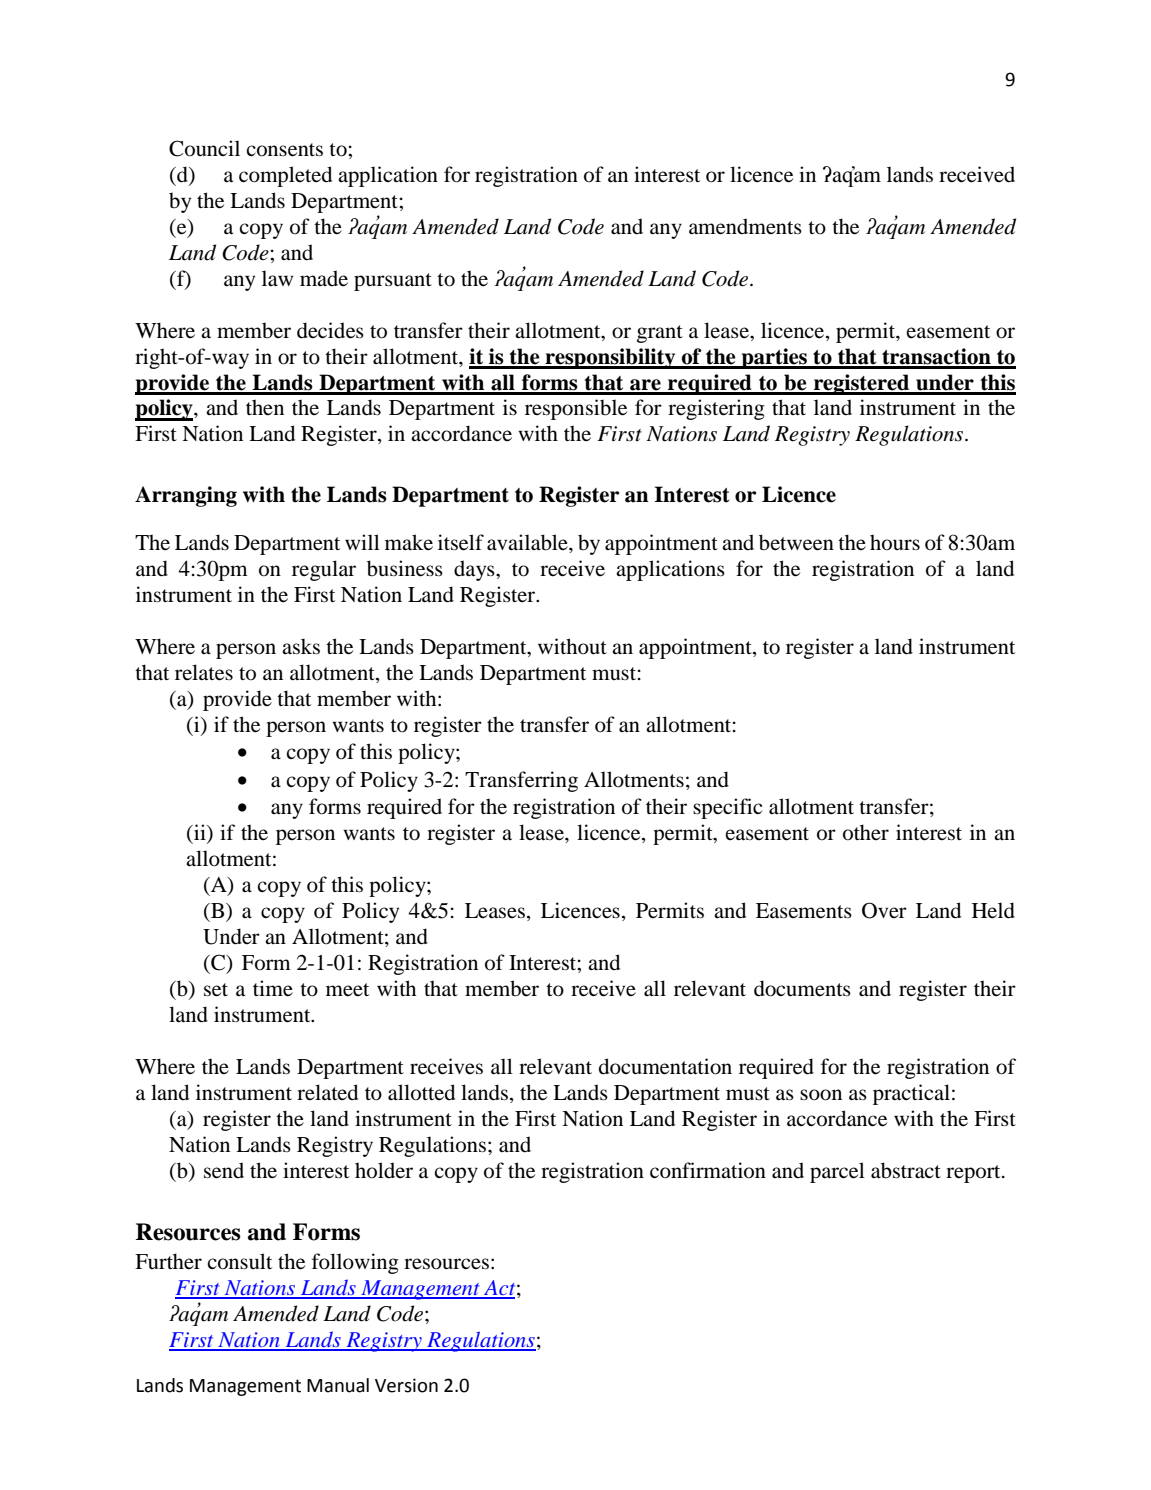 The width and height of the screenshot is (1151, 1490). Describe the element at coordinates (528, 542) in the screenshot. I see `available` at that location.
